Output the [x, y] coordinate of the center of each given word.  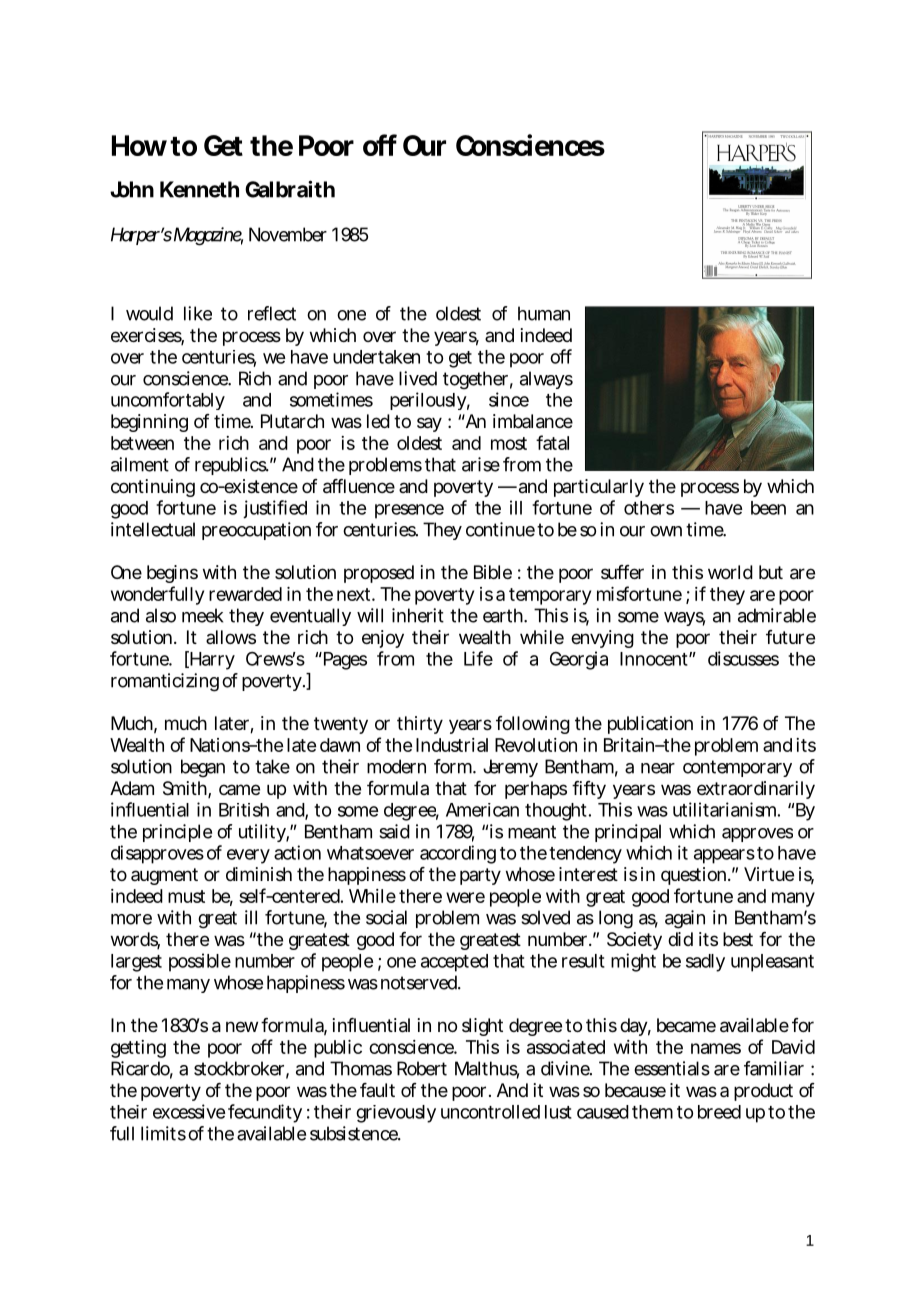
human [544, 313]
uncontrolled [490, 1112]
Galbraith [290, 189]
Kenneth [199, 189]
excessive [189, 1111]
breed [719, 1112]
